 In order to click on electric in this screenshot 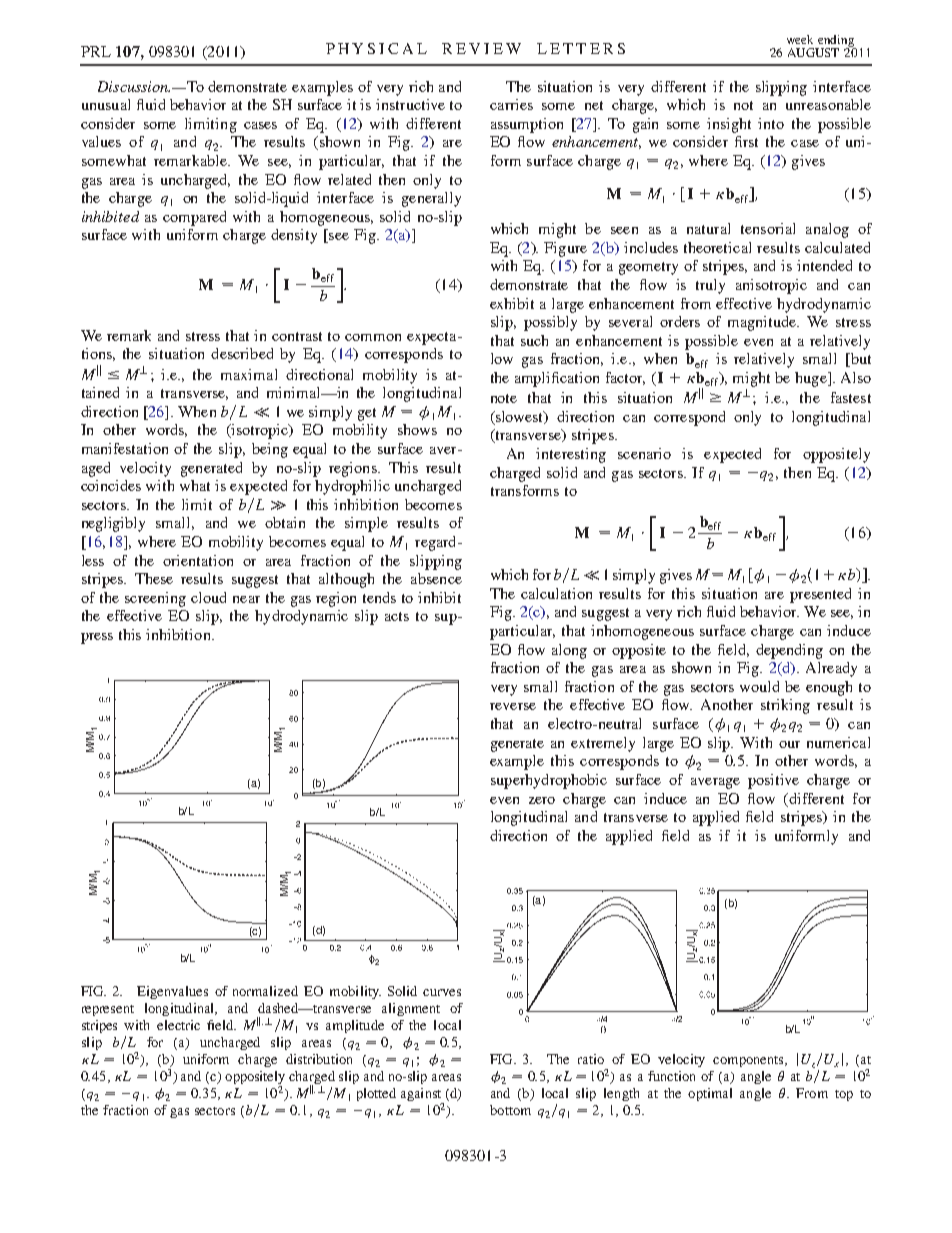, I will do `click(178, 1025)`.
